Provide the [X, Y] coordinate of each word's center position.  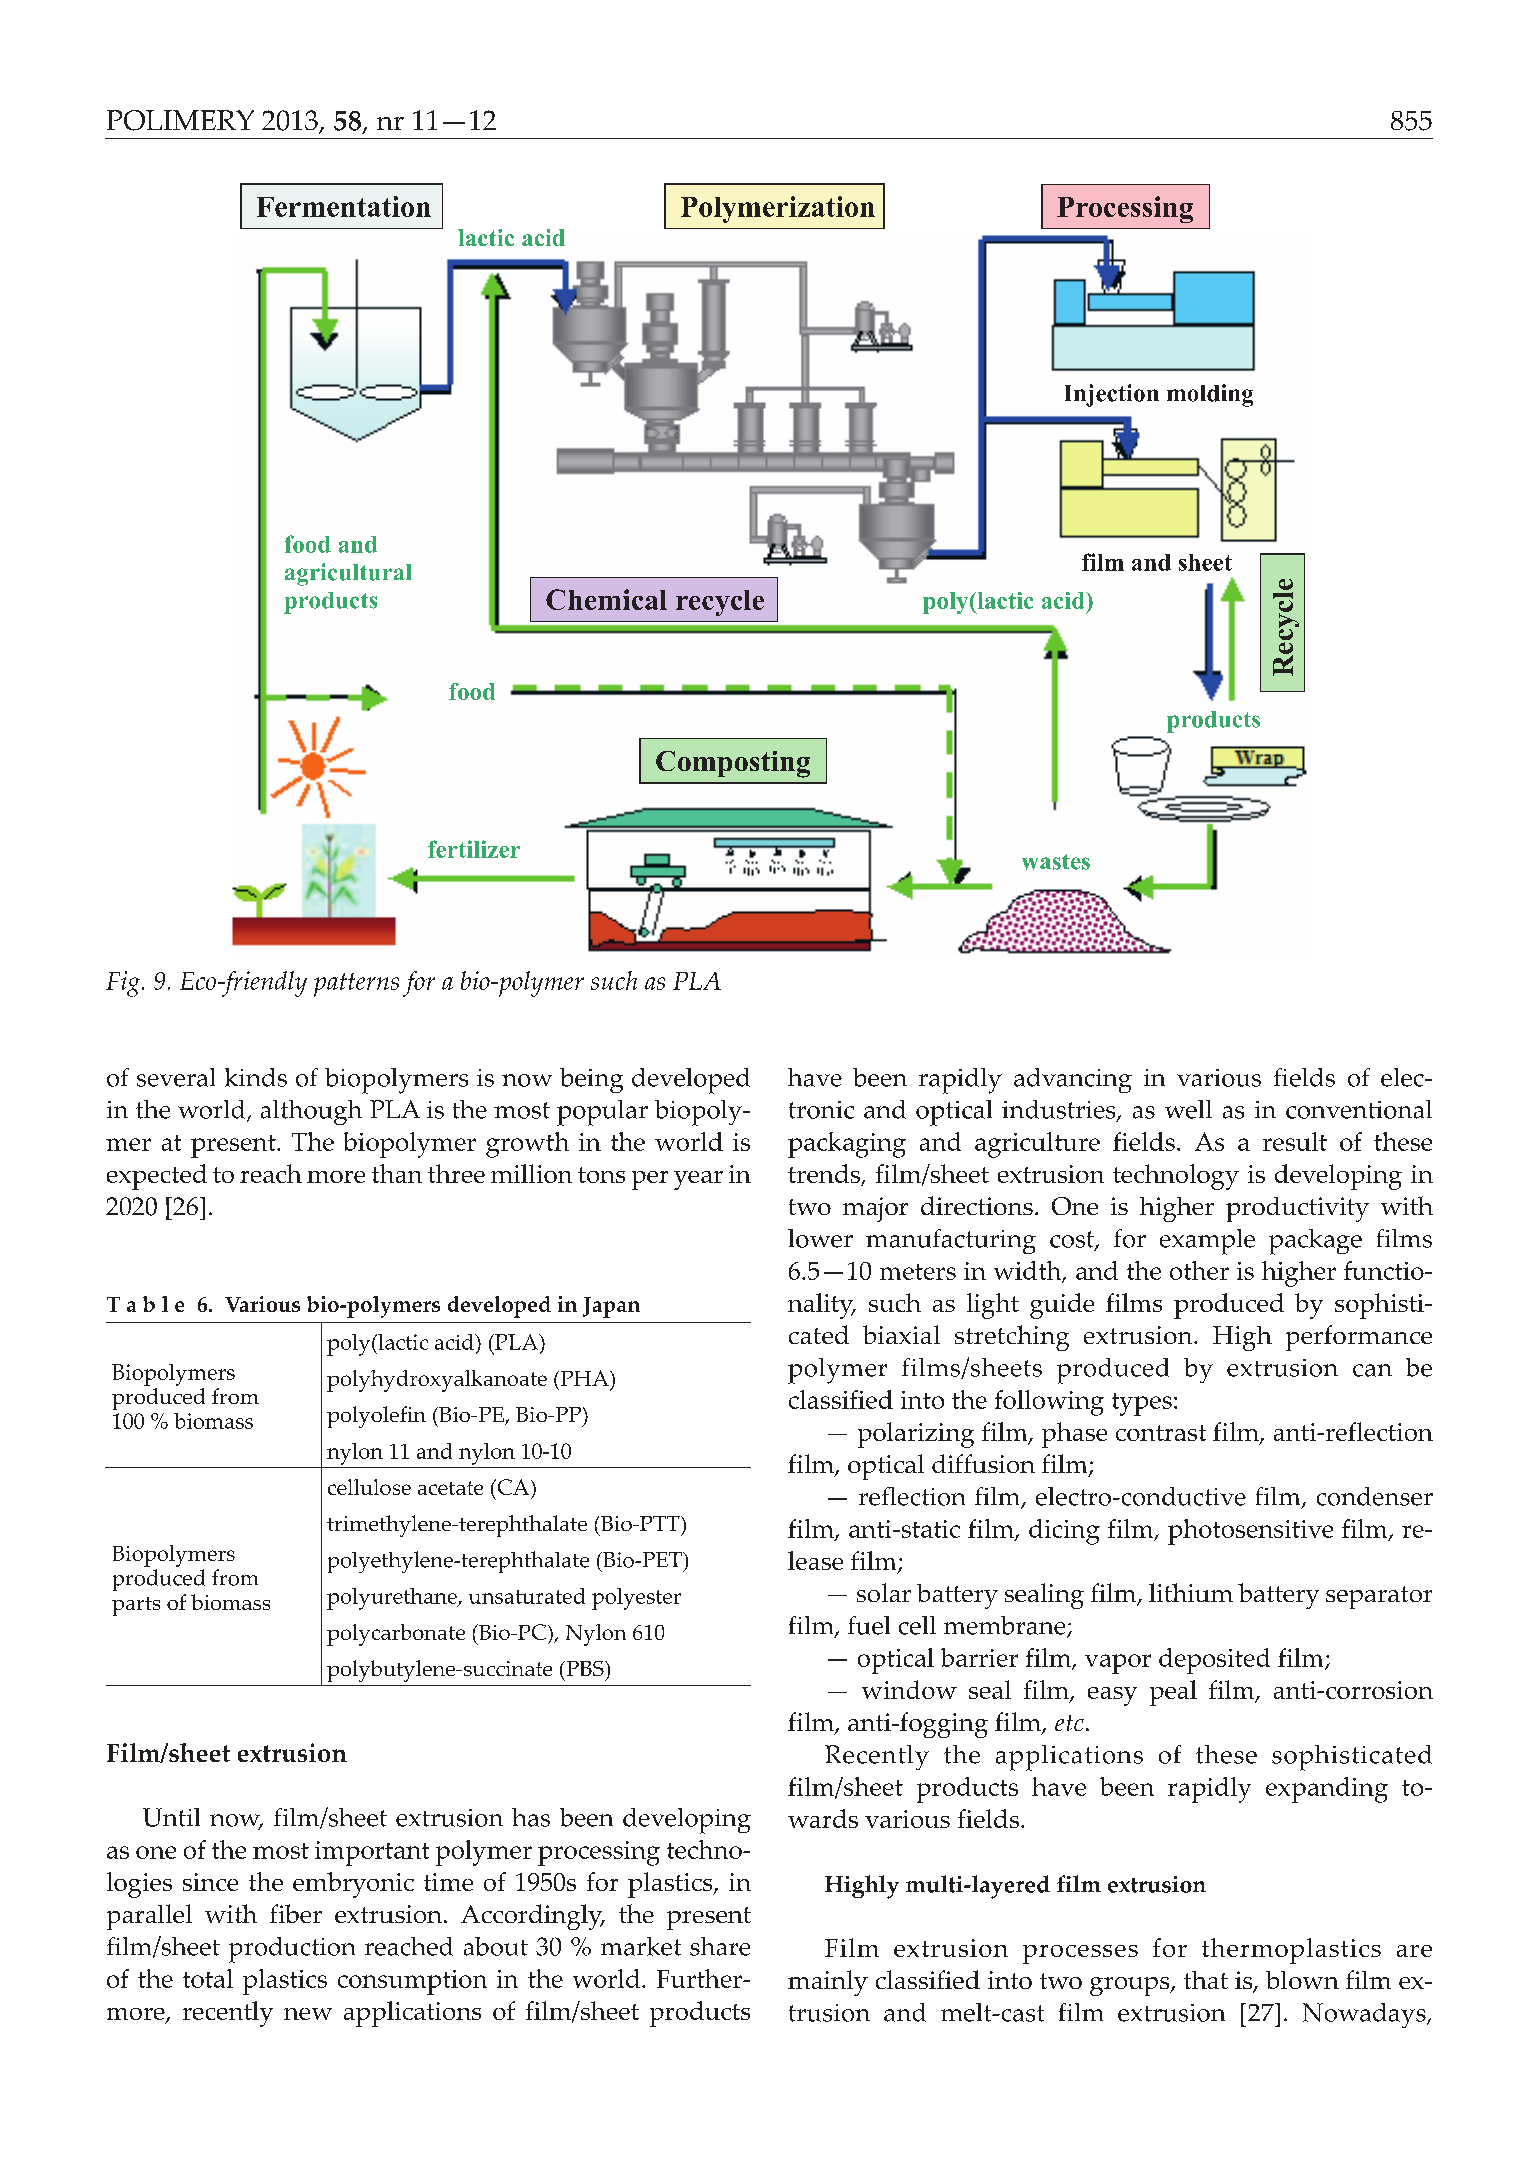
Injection [1112, 395]
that [1206, 1980]
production [292, 1950]
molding [1210, 395]
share [720, 1946]
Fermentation [344, 206]
